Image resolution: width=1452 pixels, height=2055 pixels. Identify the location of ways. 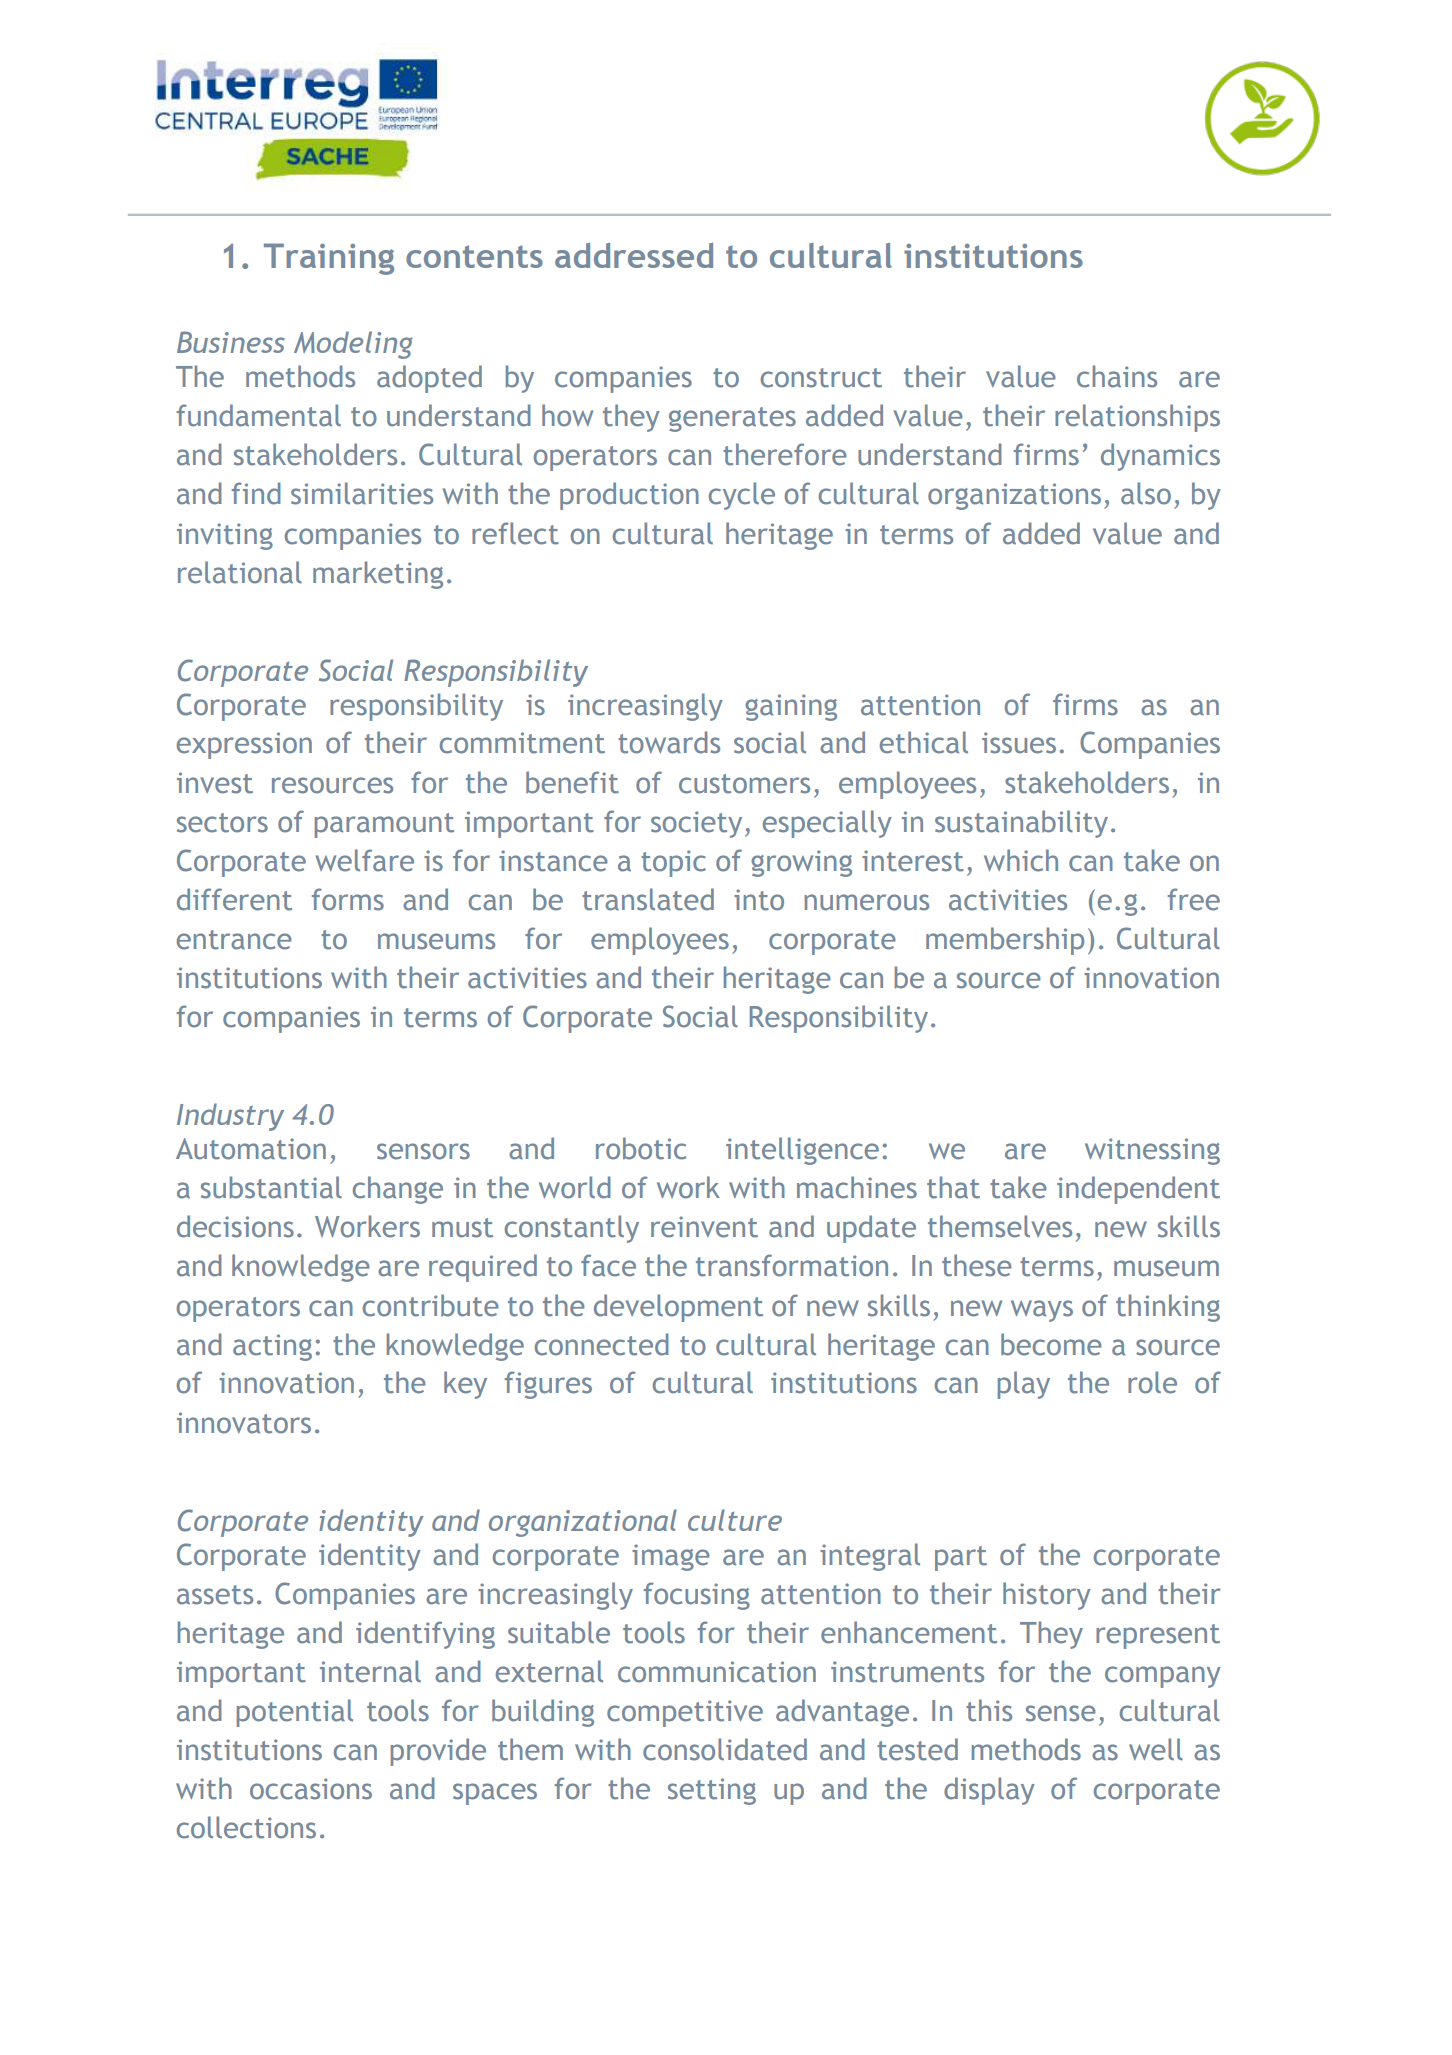
(1042, 1311).
